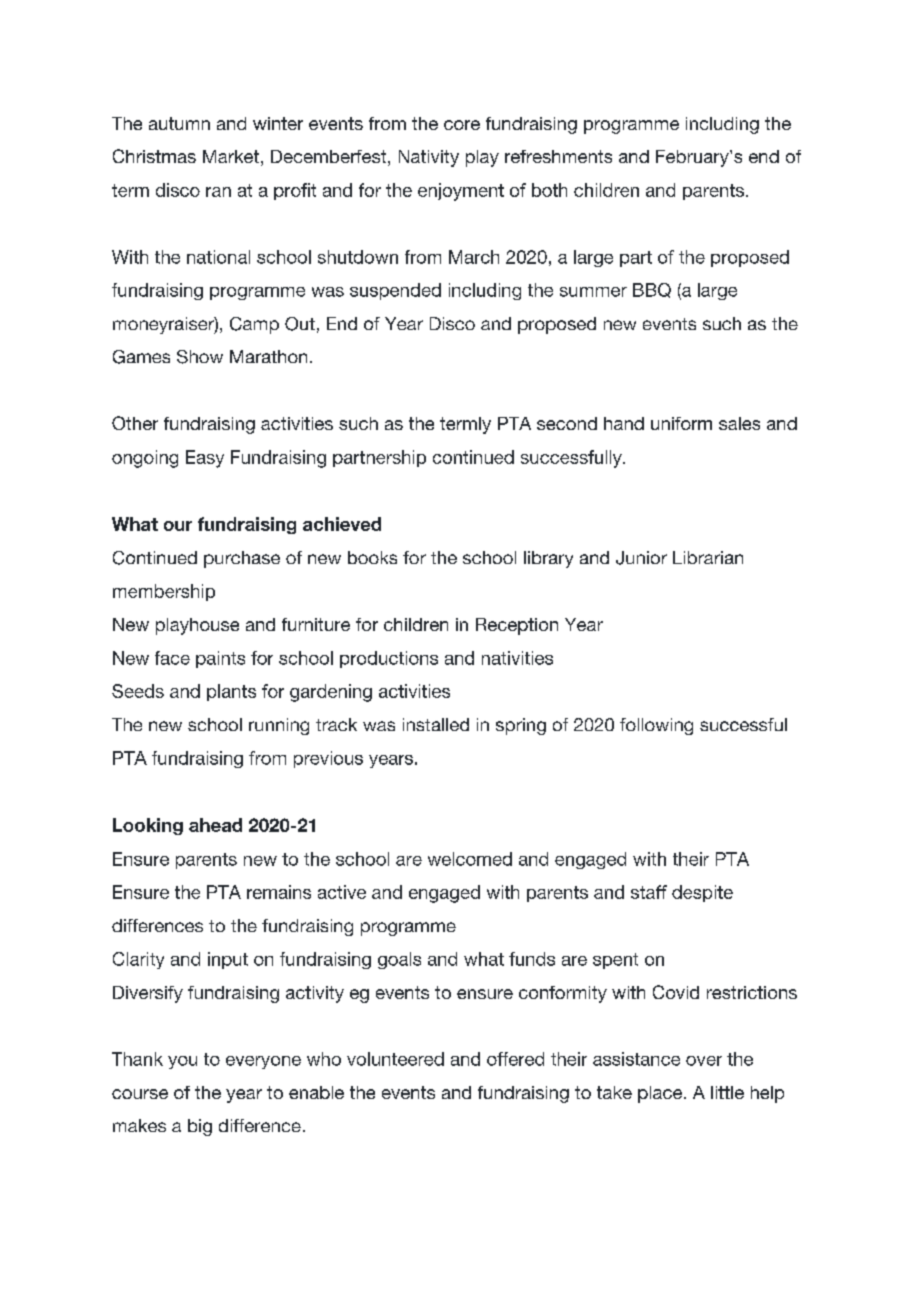  Describe the element at coordinates (470, 859) in the page. I see `welcomed` at that location.
